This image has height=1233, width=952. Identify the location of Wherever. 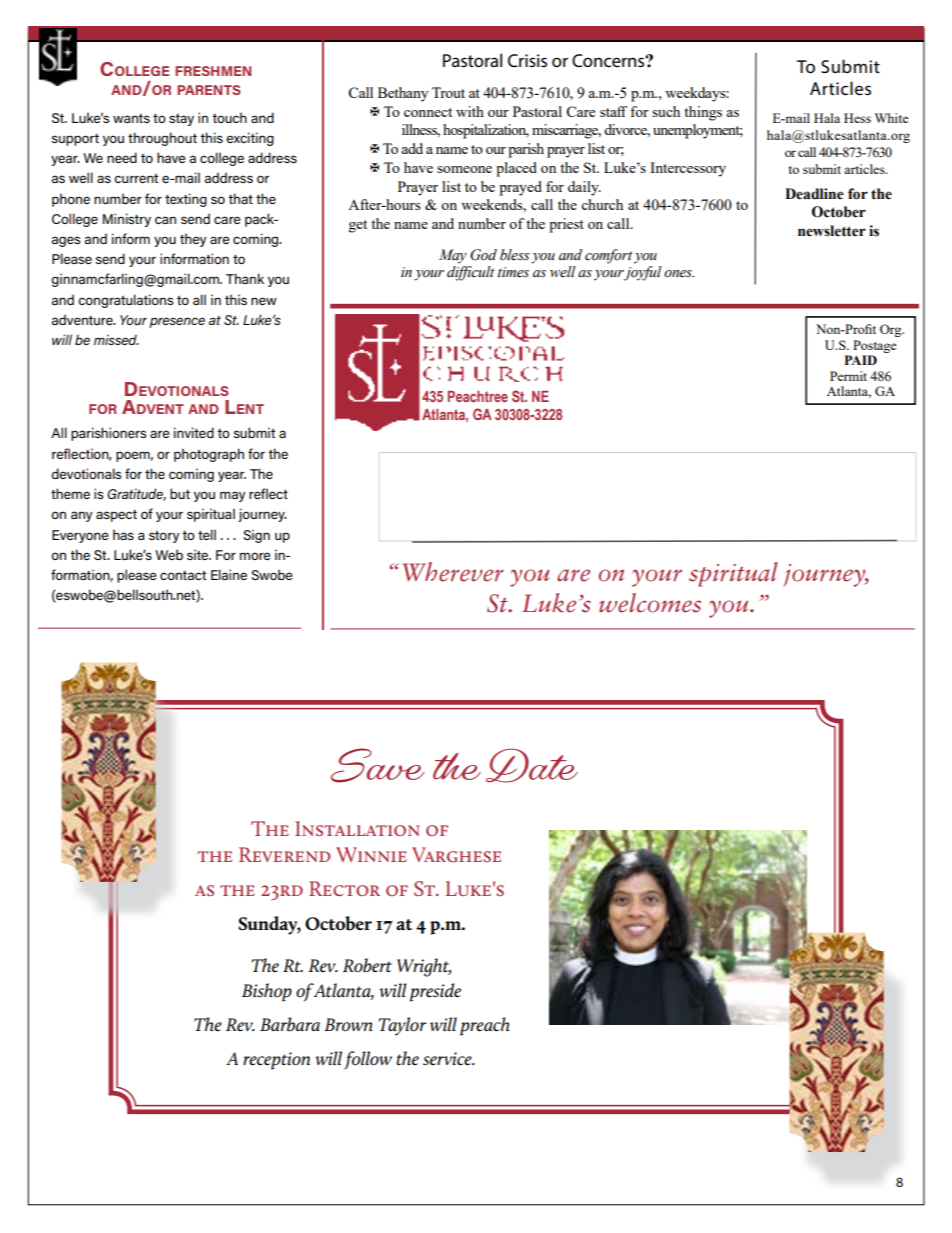
(453, 572).
